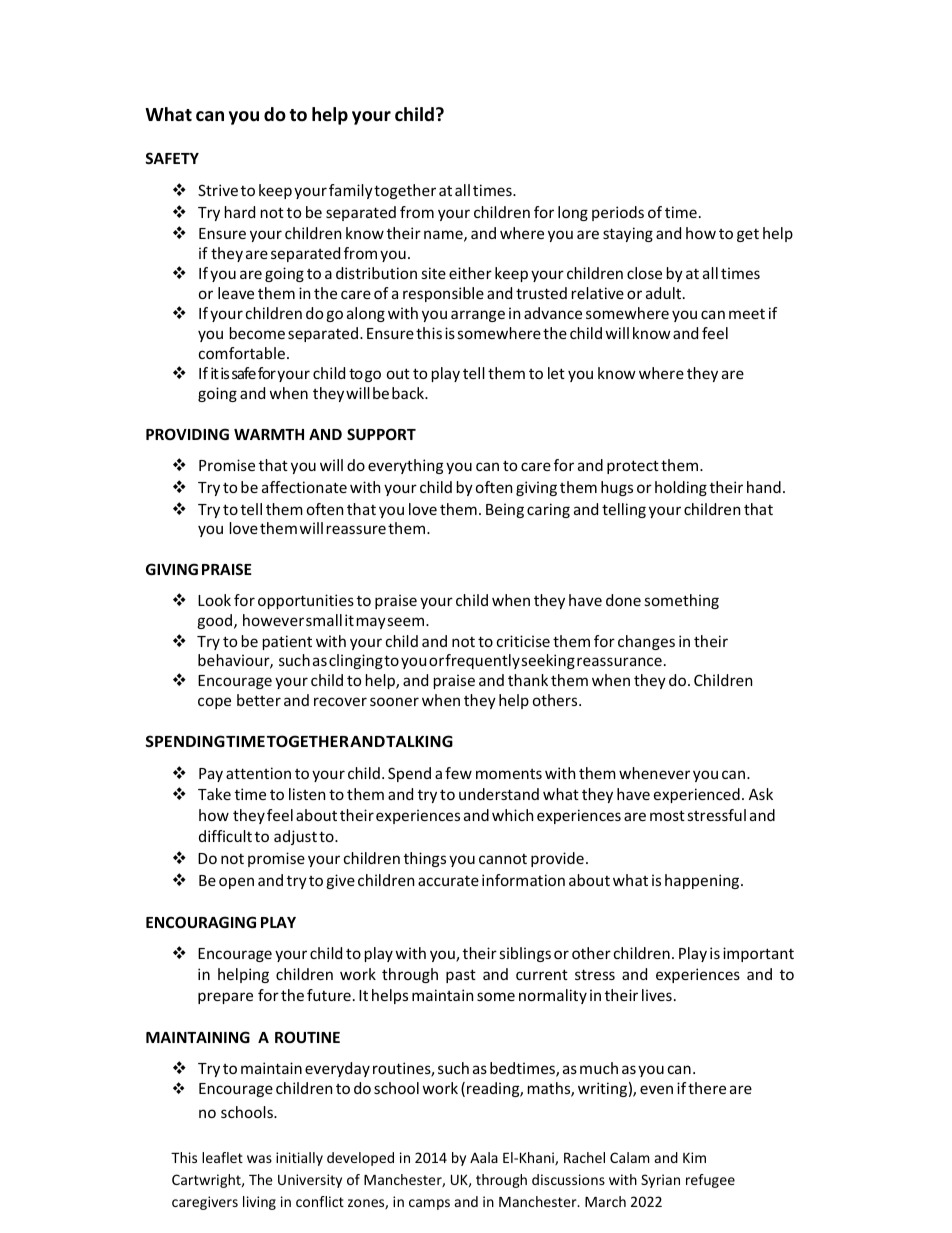 The height and width of the screenshot is (1233, 952). What do you see at coordinates (259, 1159) in the screenshot?
I see `was` at bounding box center [259, 1159].
